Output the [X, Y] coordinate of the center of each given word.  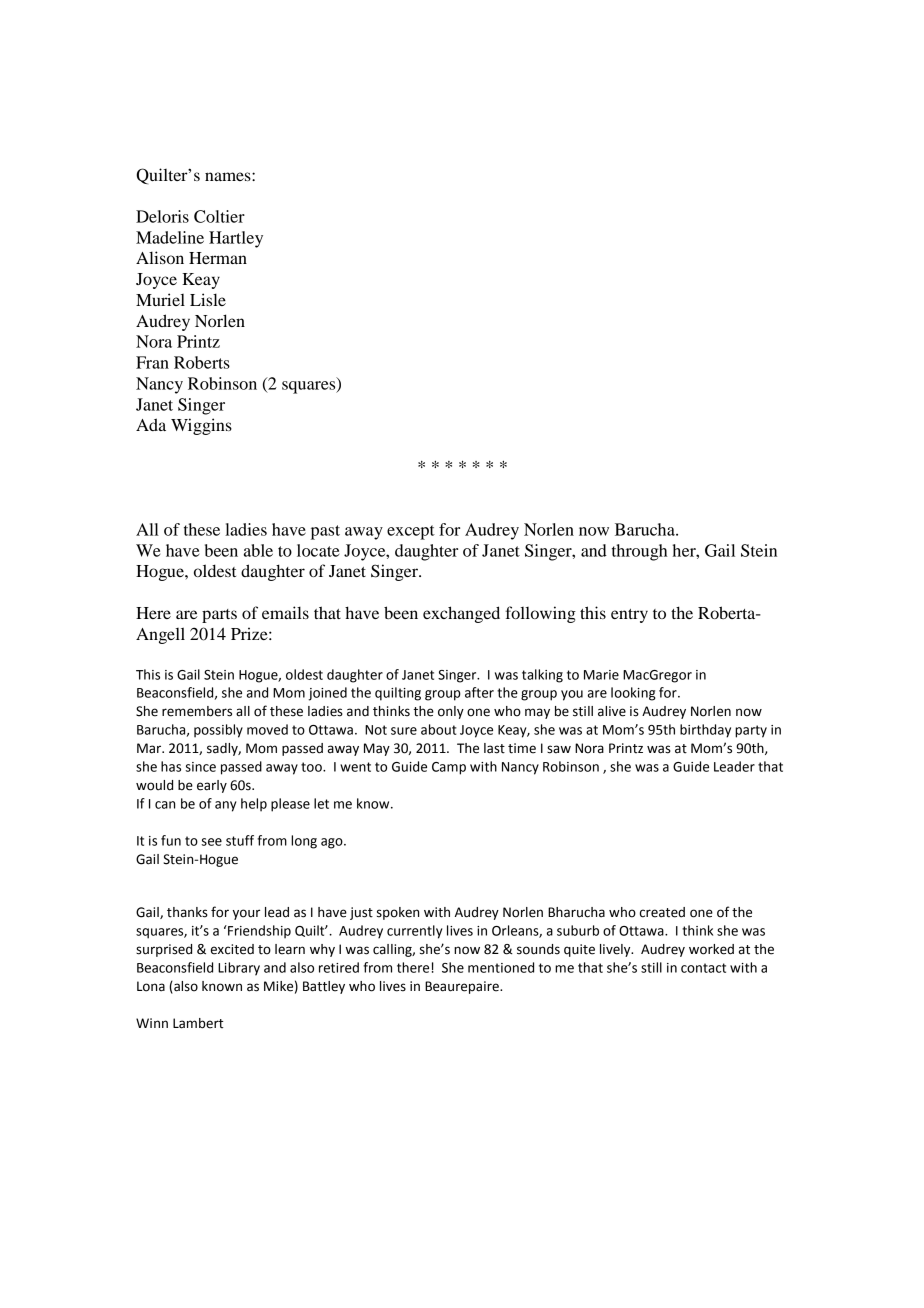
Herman [218, 258]
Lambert [198, 1023]
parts [219, 616]
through [639, 552]
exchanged [461, 614]
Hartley [236, 239]
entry [629, 616]
